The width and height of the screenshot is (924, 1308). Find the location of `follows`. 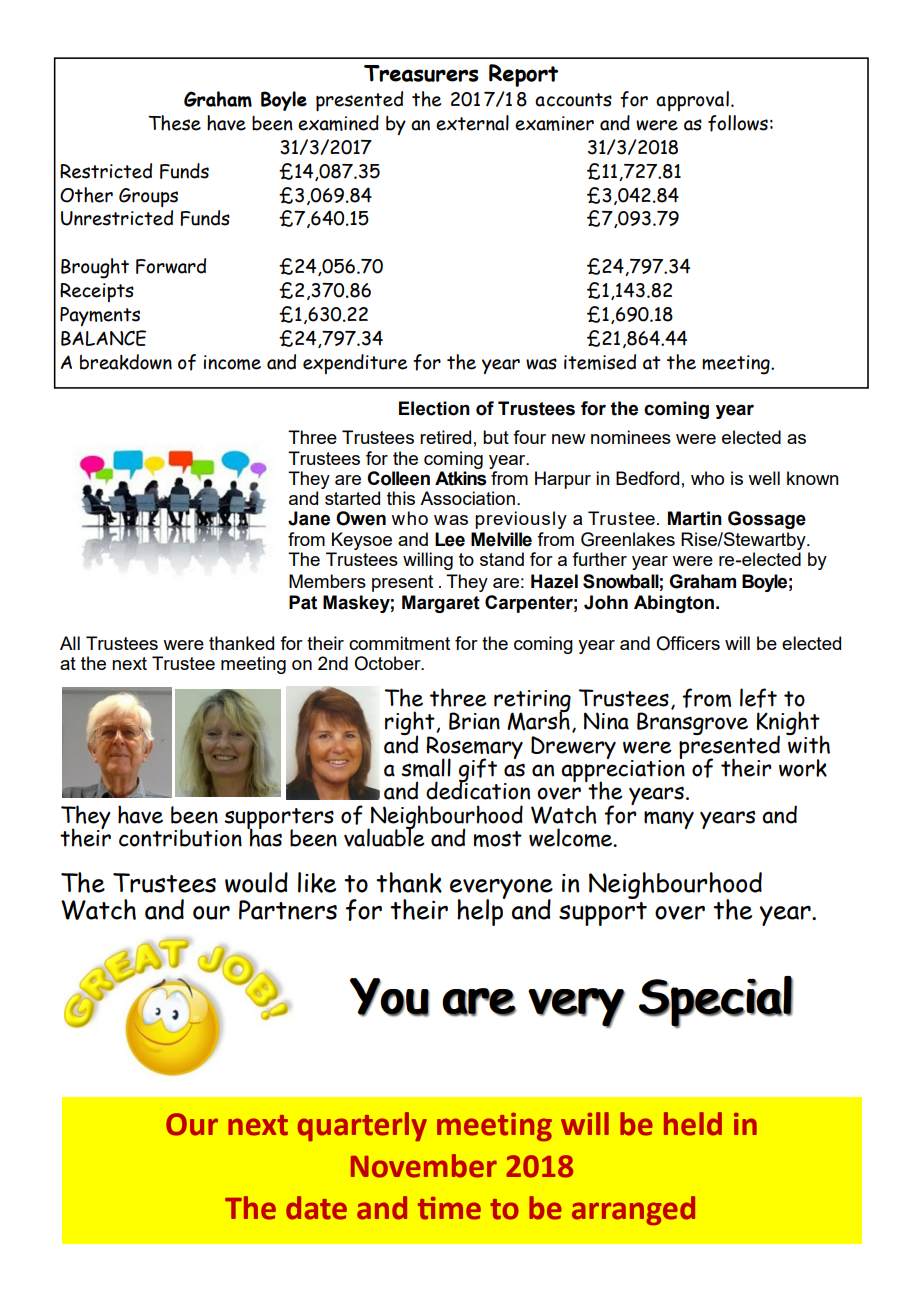

follows is located at coordinates (738, 123).
